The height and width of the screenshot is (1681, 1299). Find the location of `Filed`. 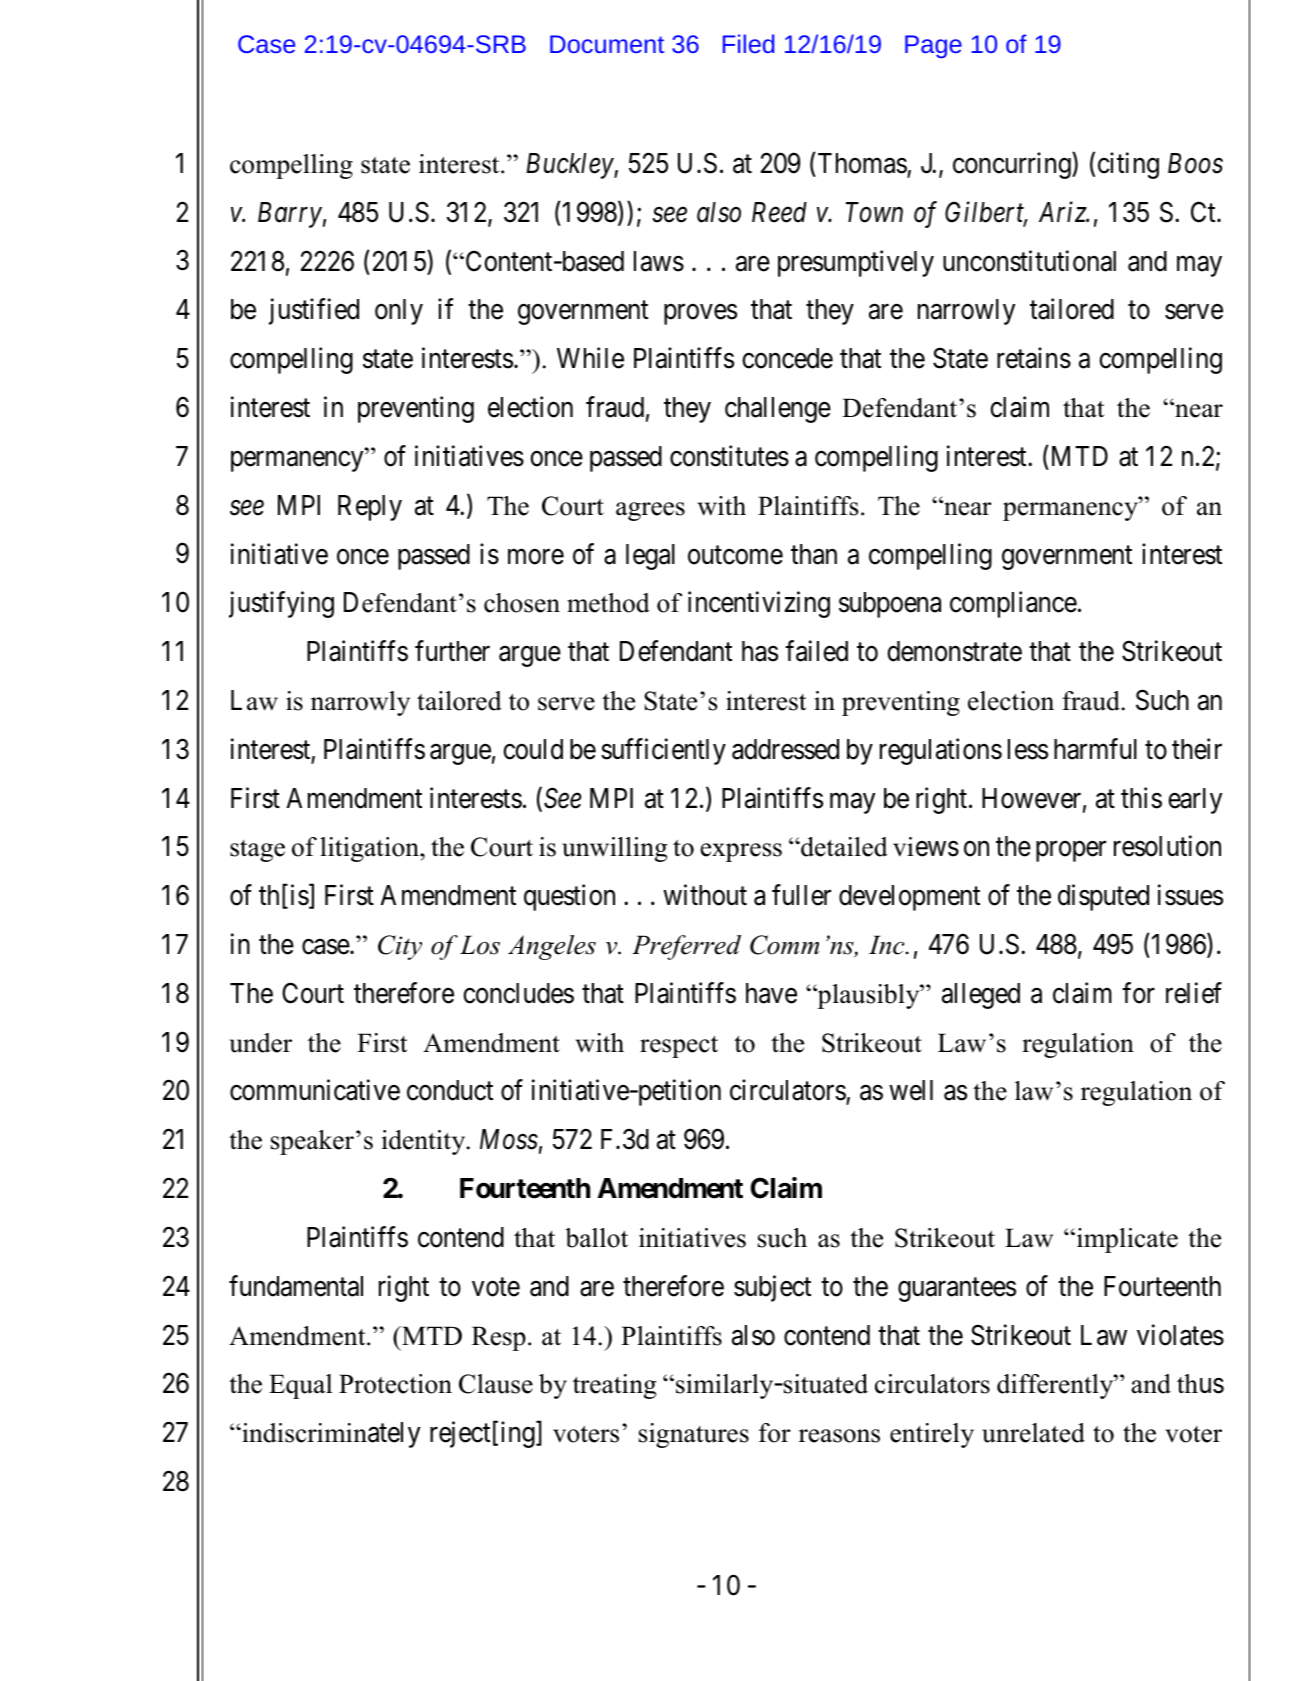

Filed is located at coordinates (748, 43).
